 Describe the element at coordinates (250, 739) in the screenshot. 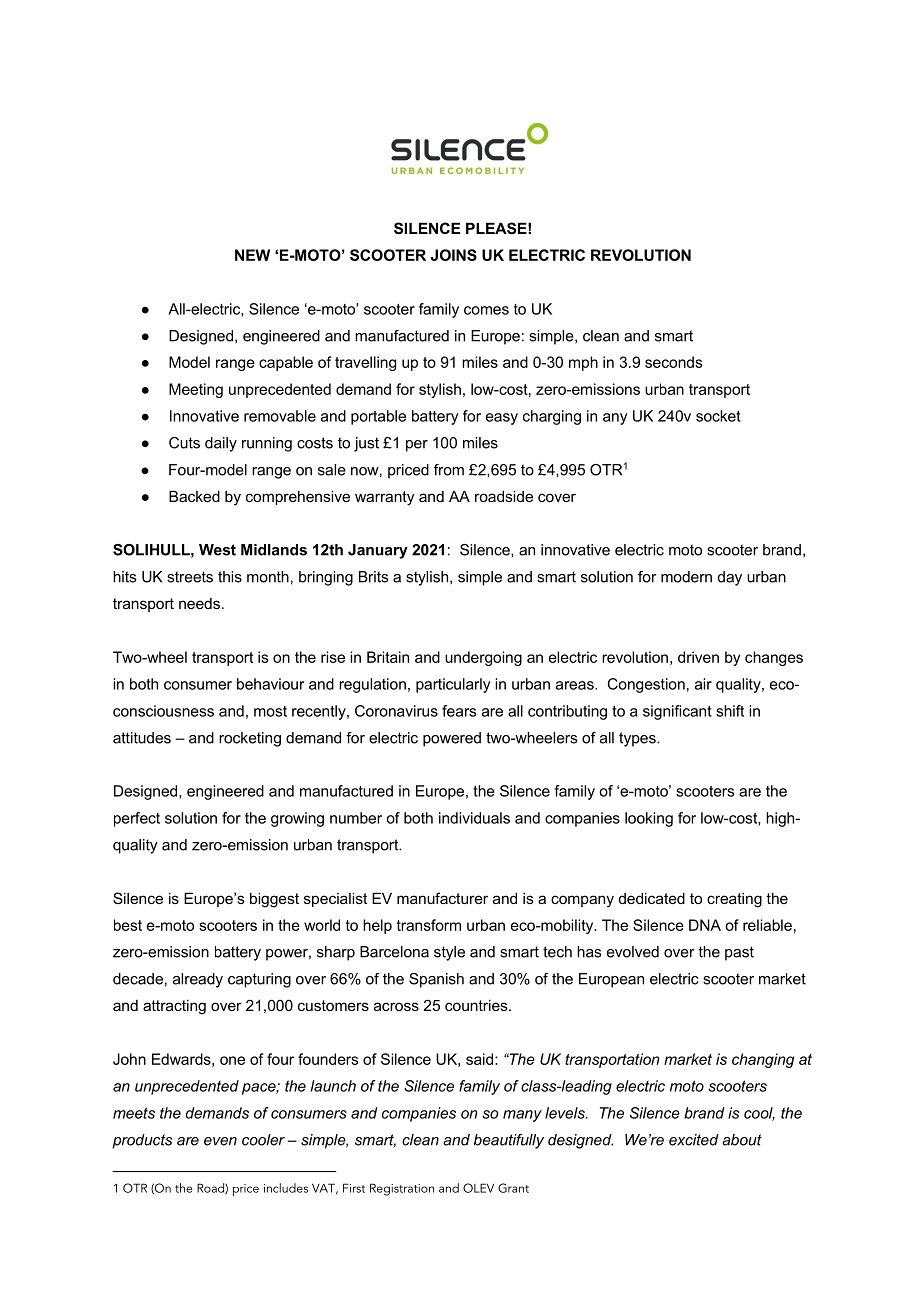

I see `rocketing` at that location.
